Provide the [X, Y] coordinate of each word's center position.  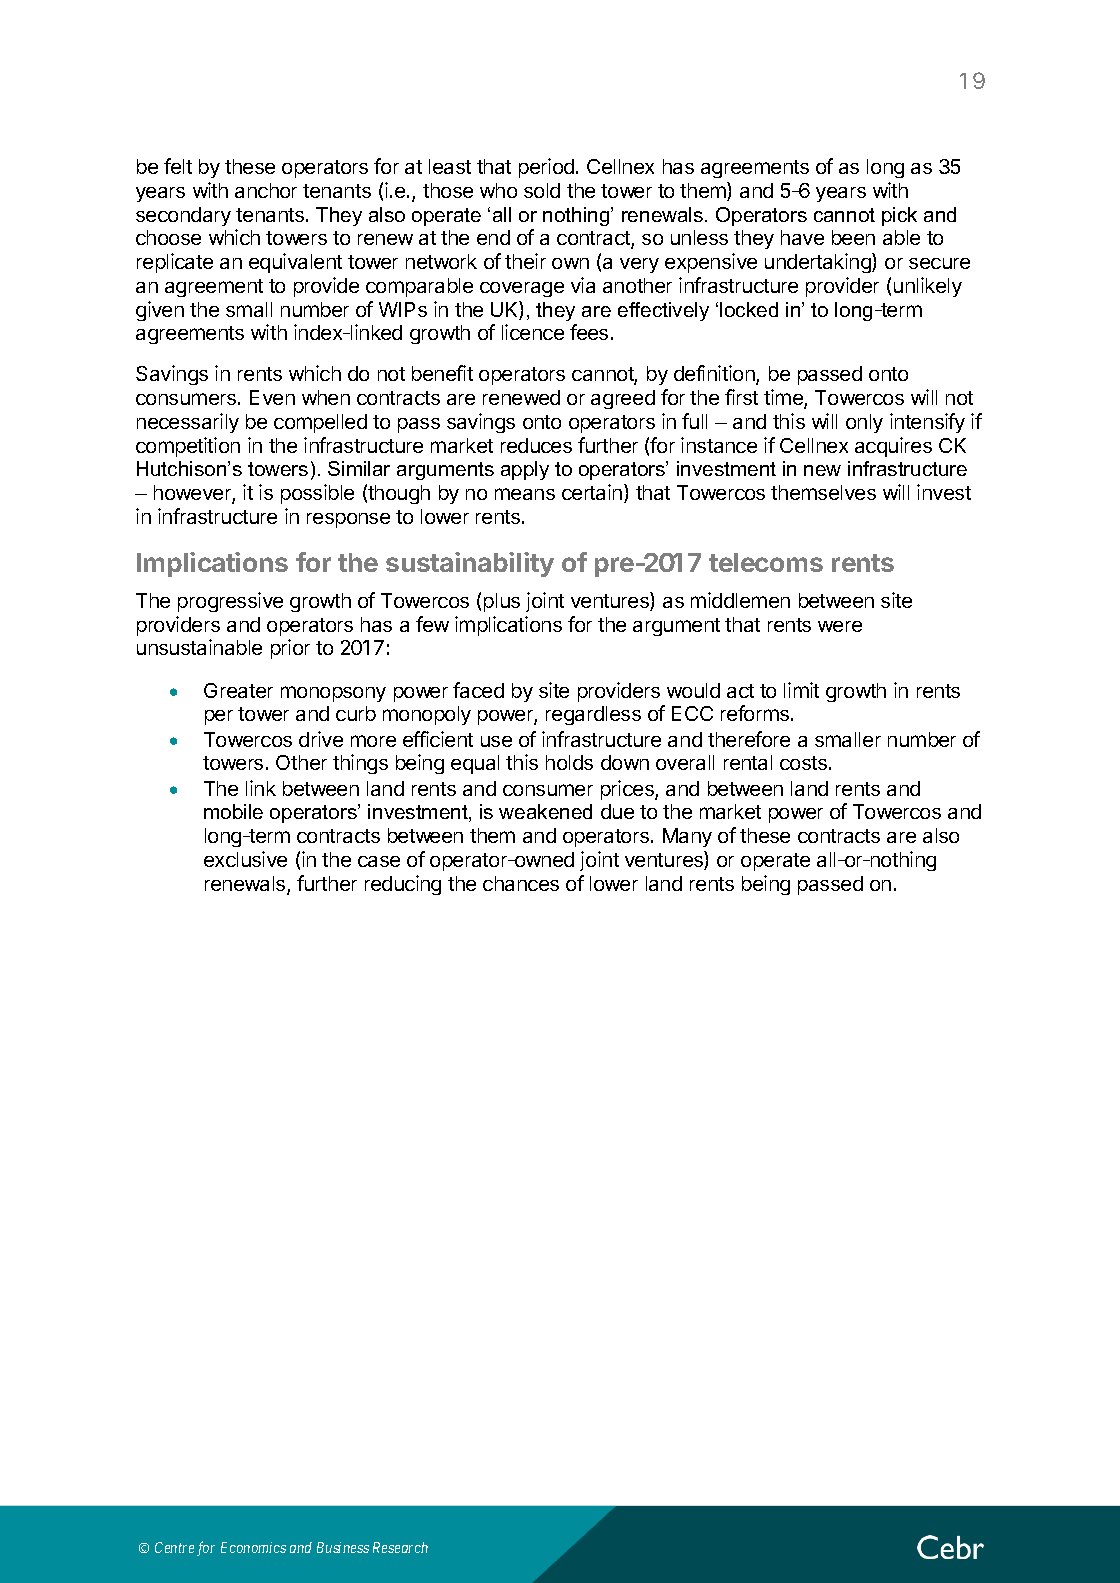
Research [400, 1547]
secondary [183, 216]
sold [542, 190]
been [853, 237]
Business [343, 1547]
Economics [253, 1547]
